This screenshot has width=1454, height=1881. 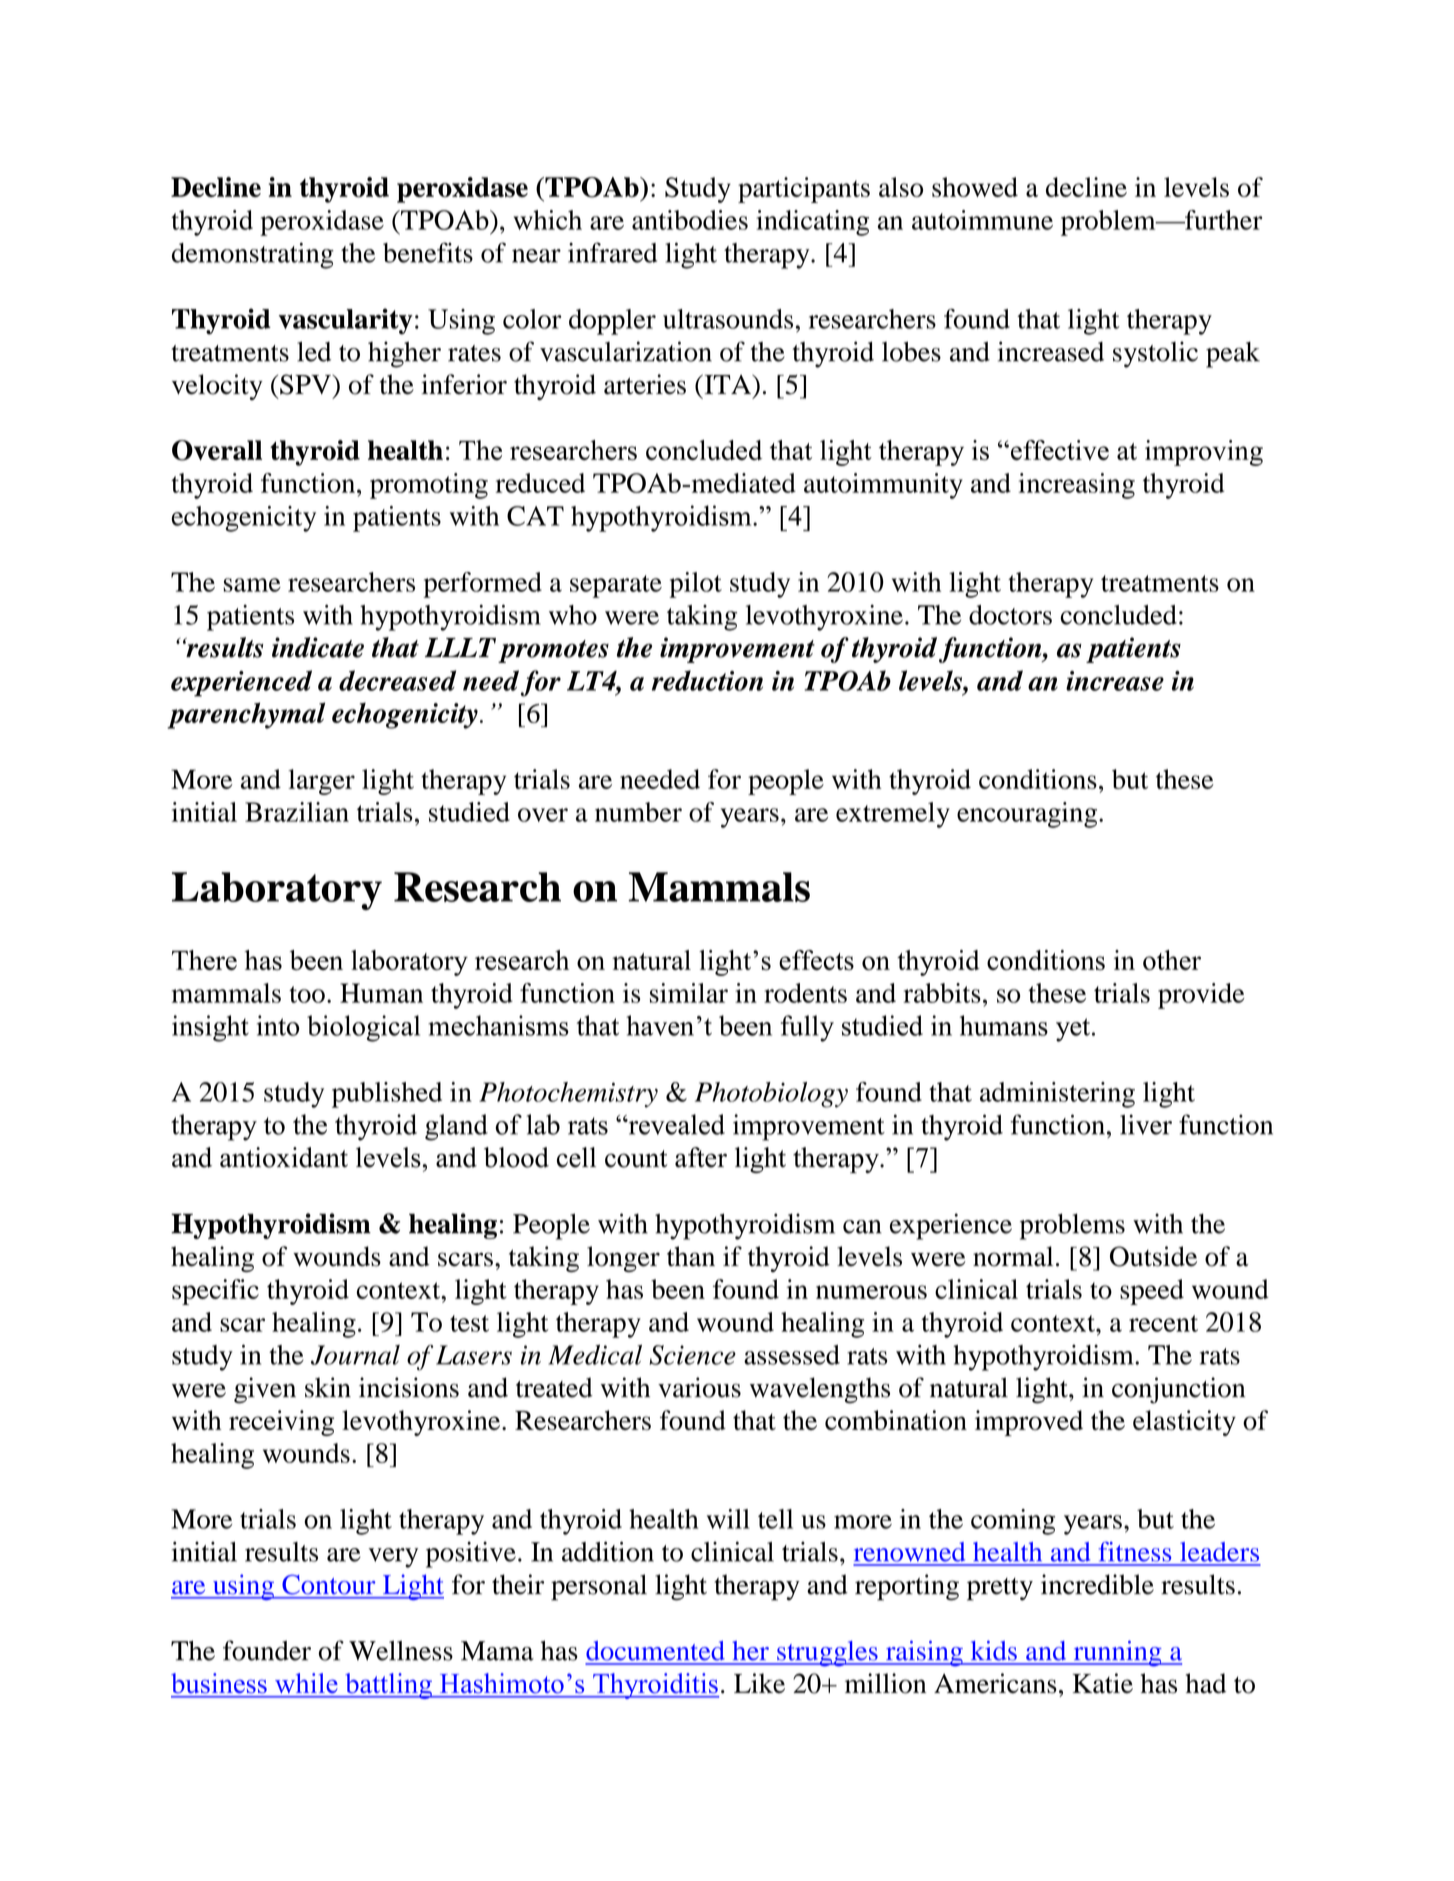 I want to click on demonstrating, so click(x=253, y=255).
